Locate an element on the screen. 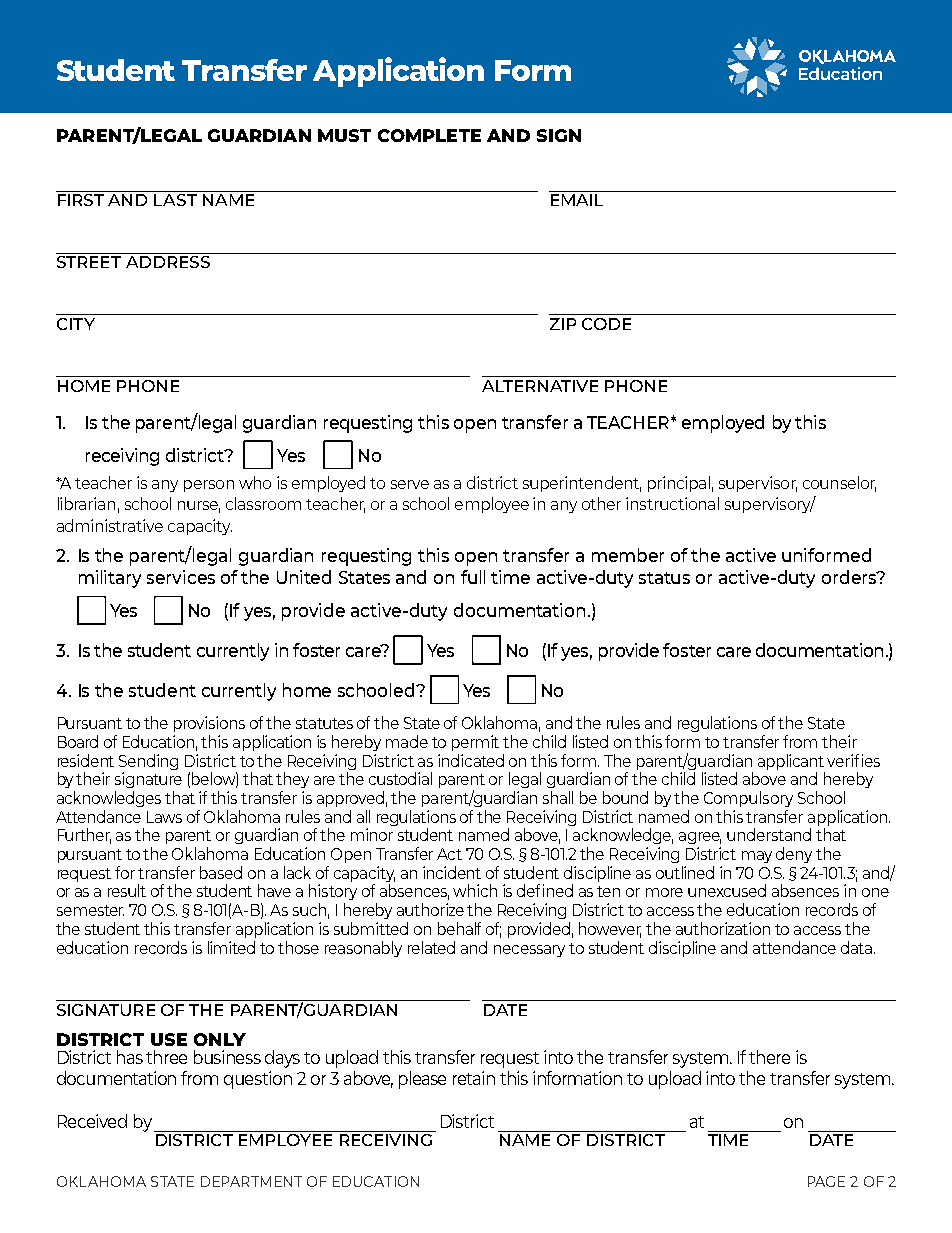 The width and height of the screenshot is (952, 1233). provisions is located at coordinates (209, 724).
